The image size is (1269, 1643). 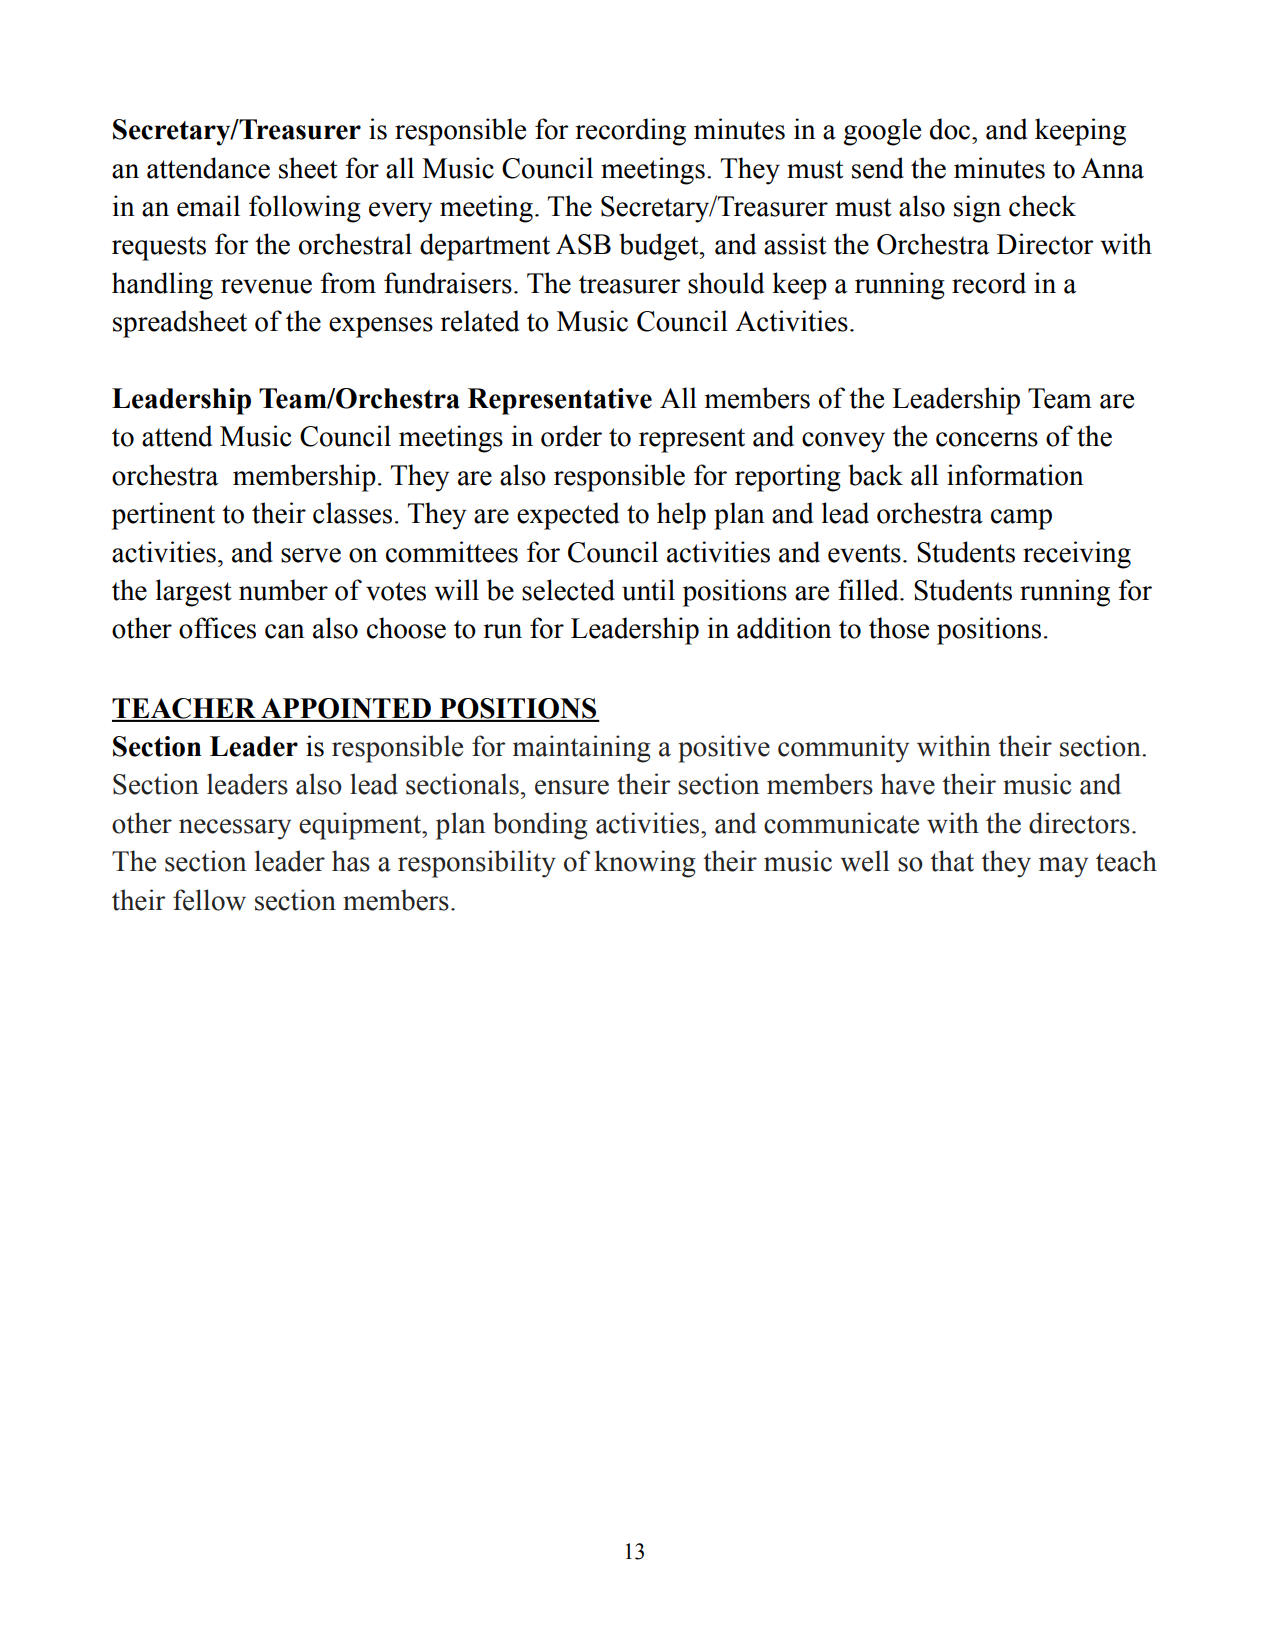 I want to click on concerns, so click(x=987, y=439).
